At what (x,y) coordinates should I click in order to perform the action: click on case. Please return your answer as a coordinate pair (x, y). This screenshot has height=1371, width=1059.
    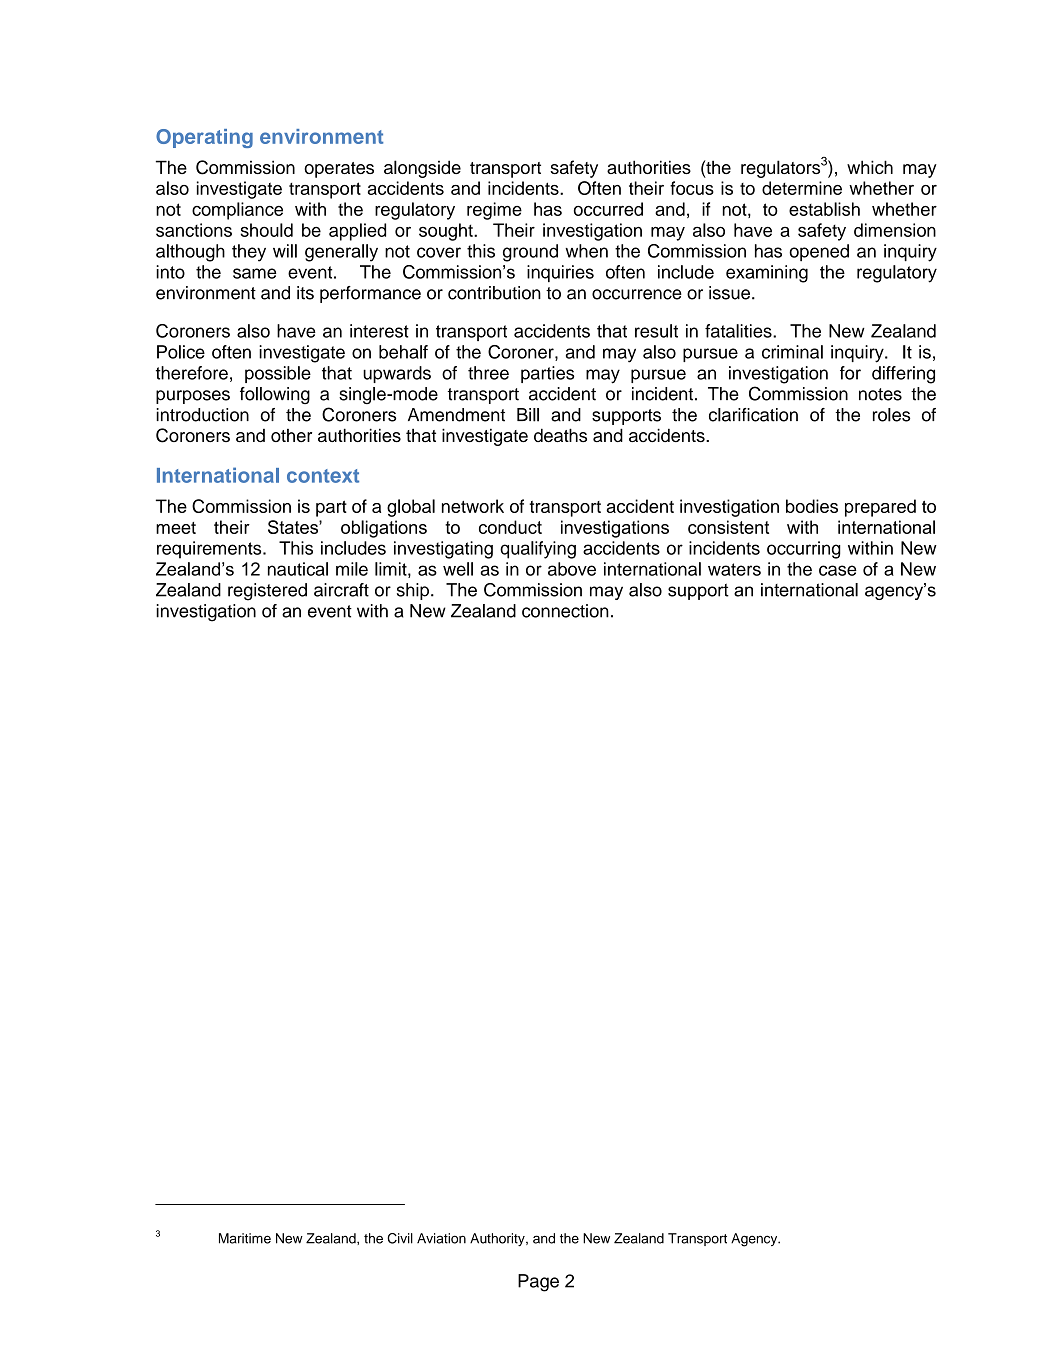
    Looking at the image, I should click on (838, 570).
